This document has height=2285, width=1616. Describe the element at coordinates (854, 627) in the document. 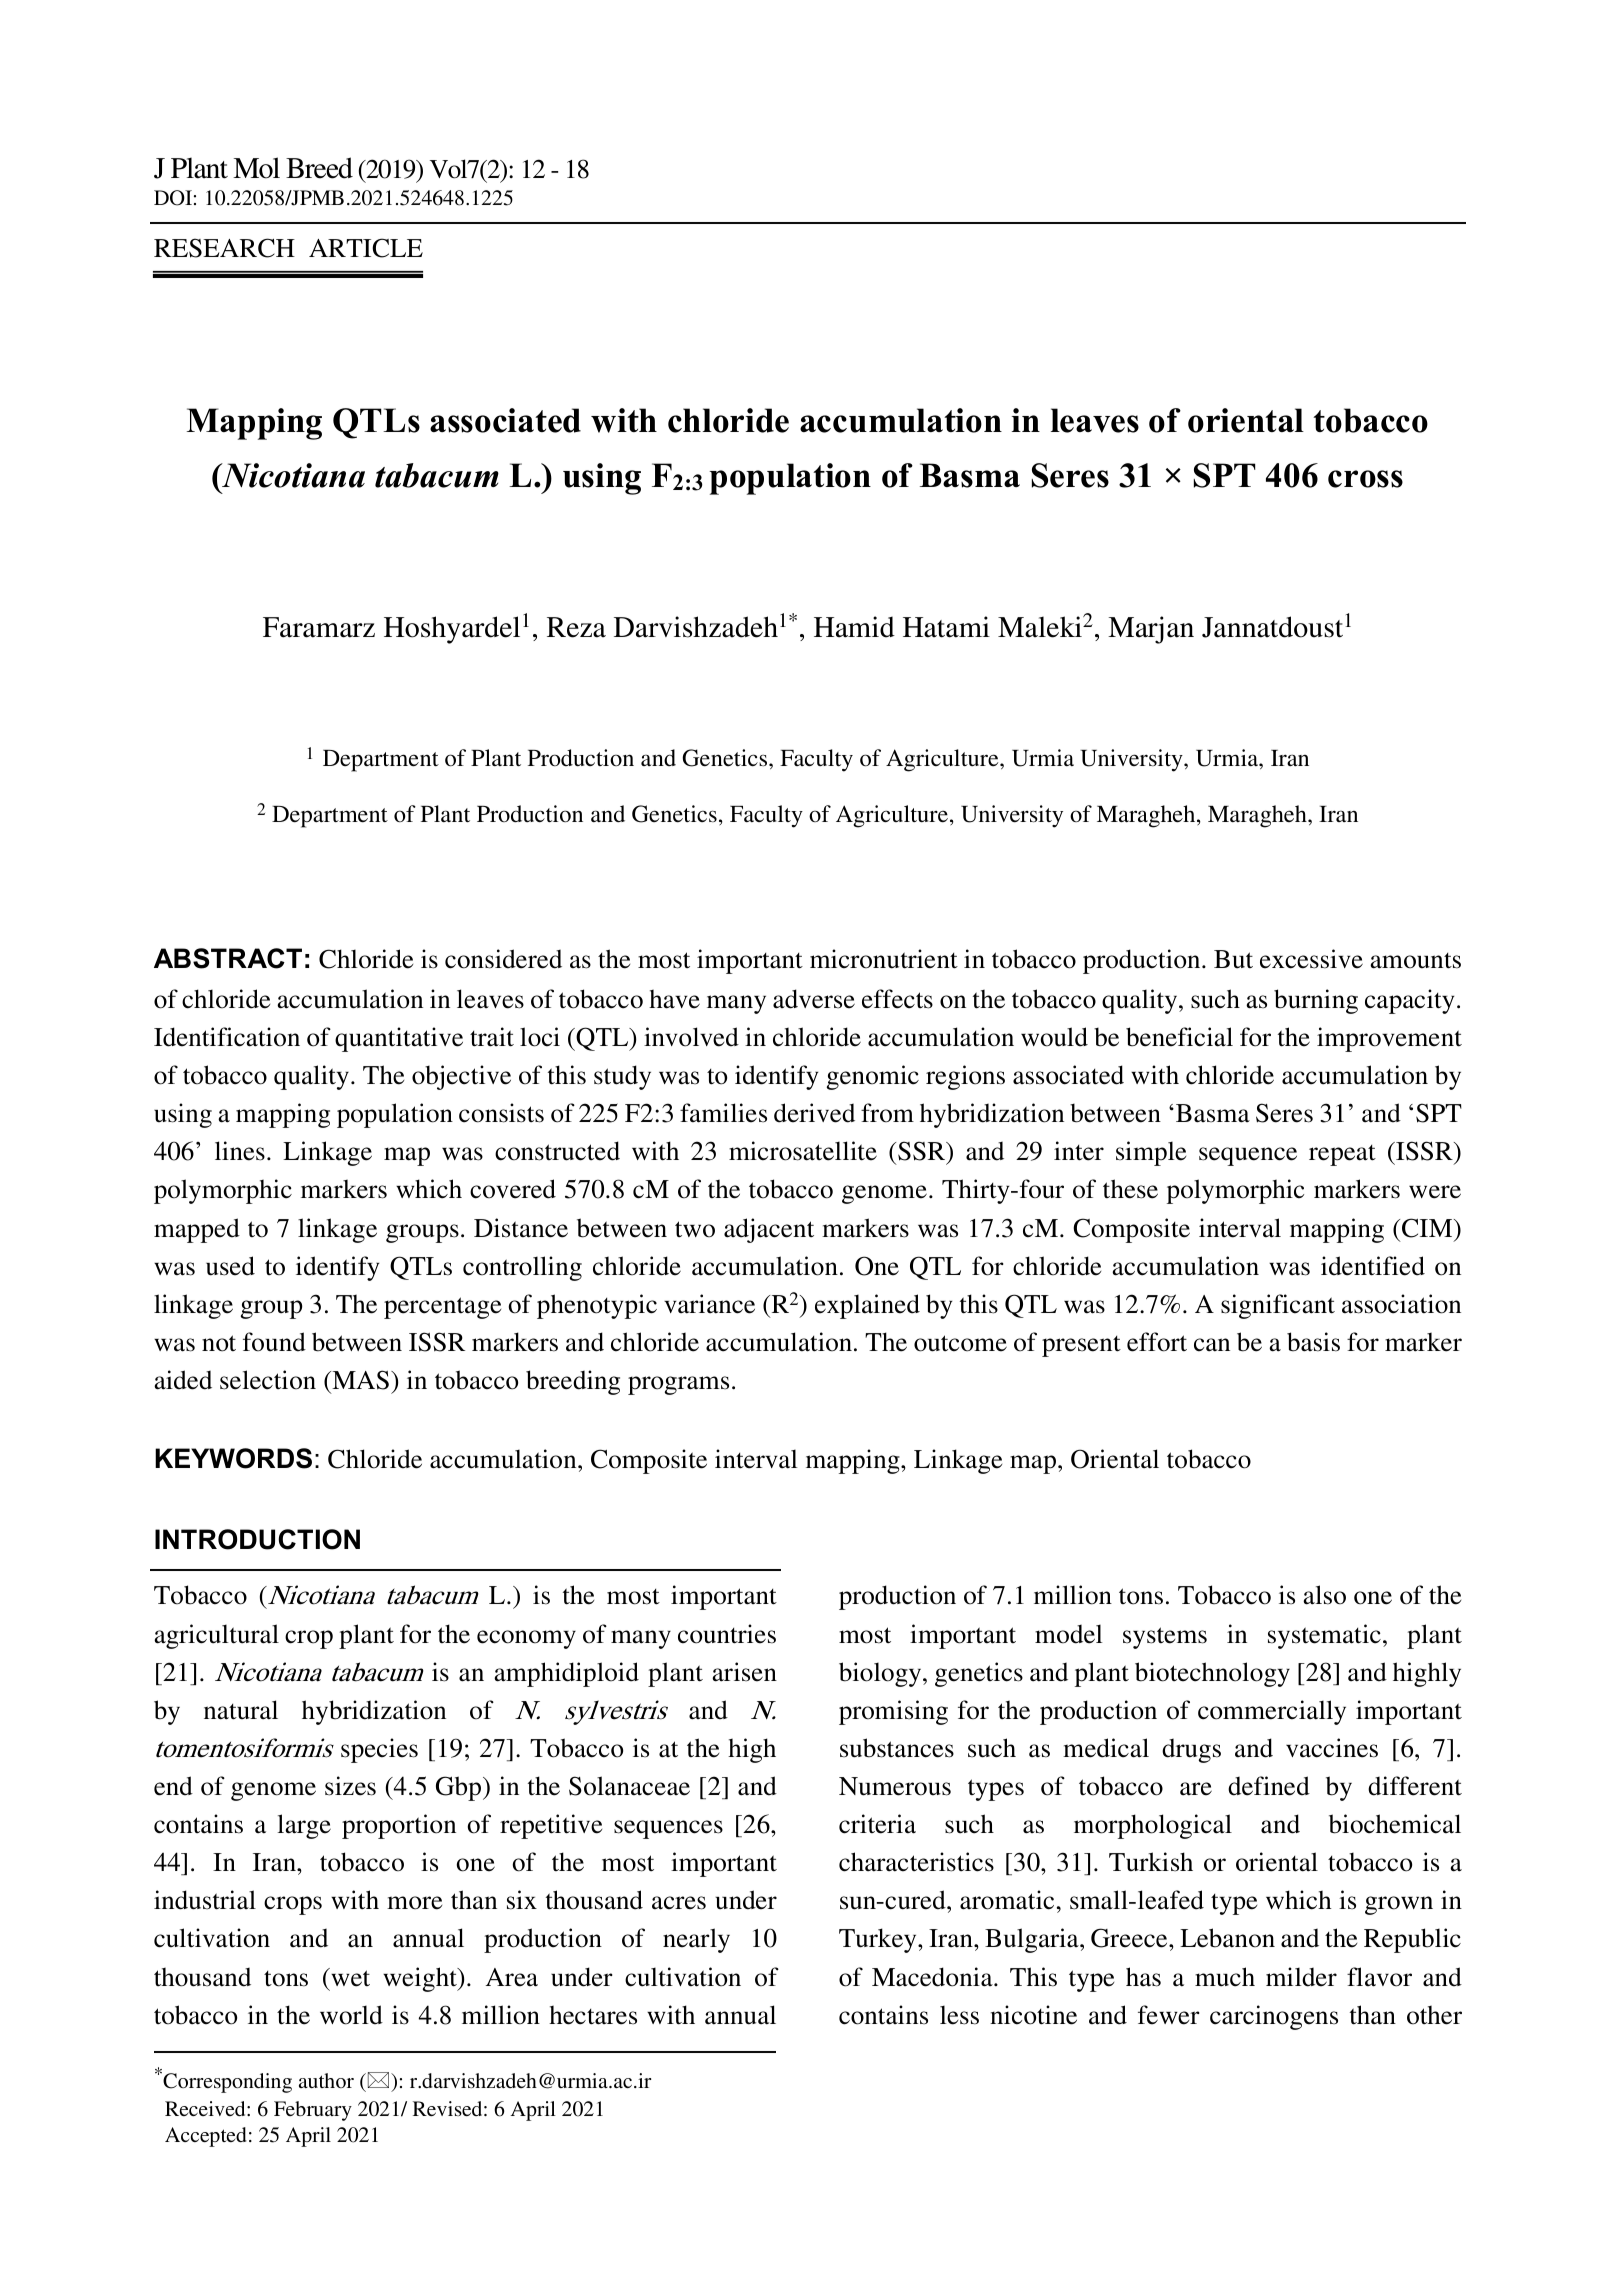

I see `Hamid` at that location.
